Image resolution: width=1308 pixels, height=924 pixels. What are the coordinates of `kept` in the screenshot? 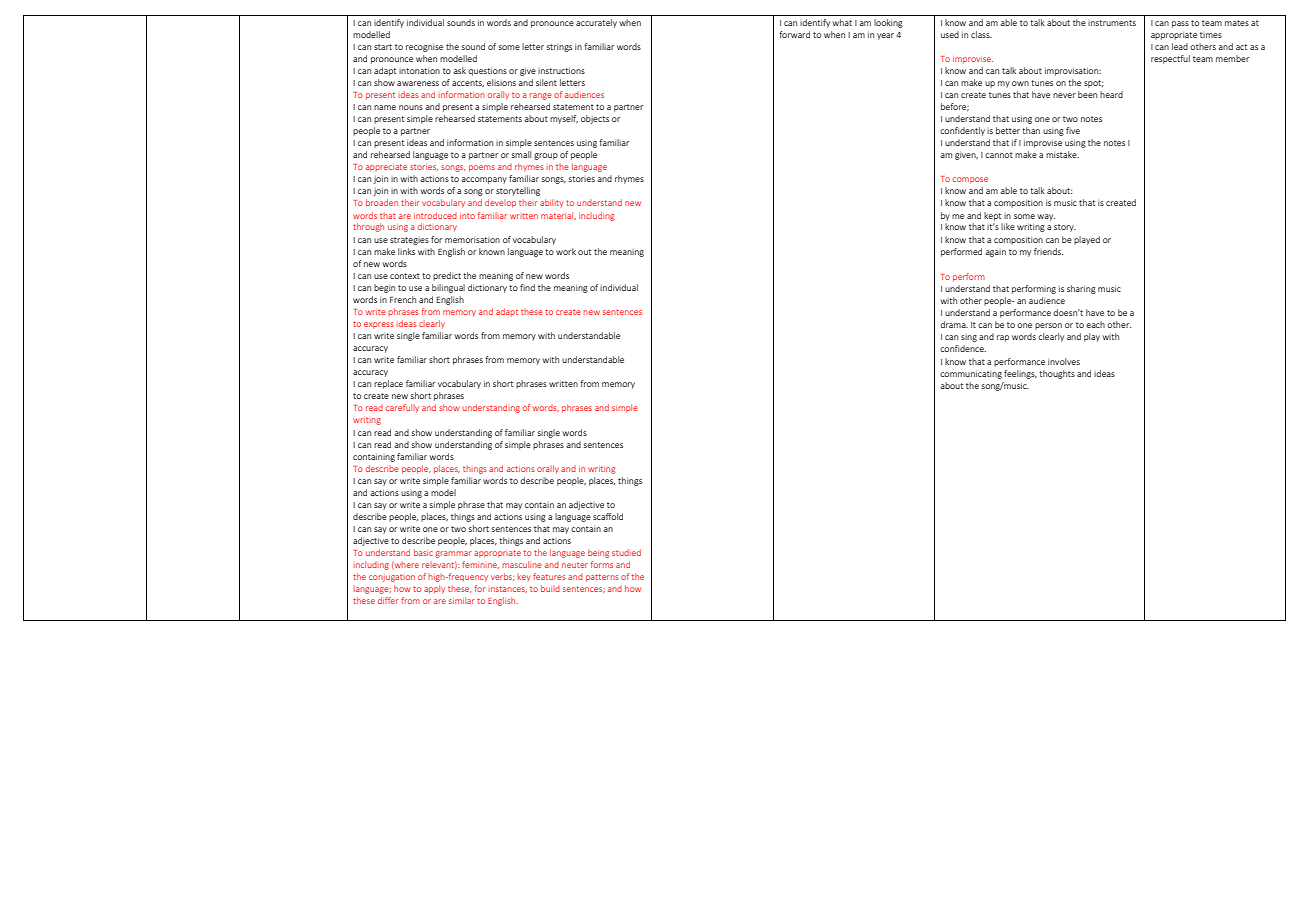 It's located at (992, 216).
